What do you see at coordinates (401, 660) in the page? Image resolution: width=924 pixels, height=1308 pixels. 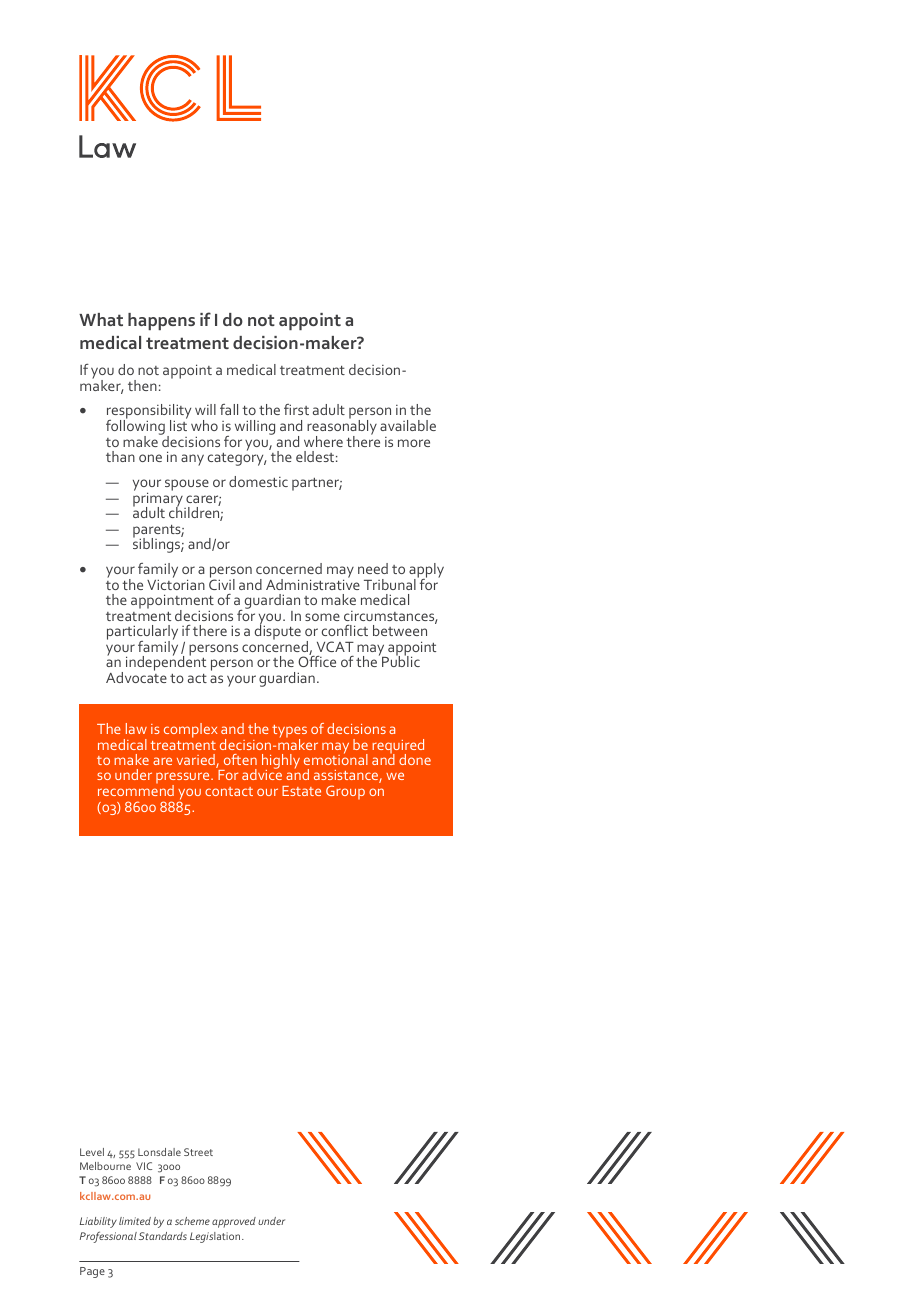 I see `Public` at bounding box center [401, 660].
